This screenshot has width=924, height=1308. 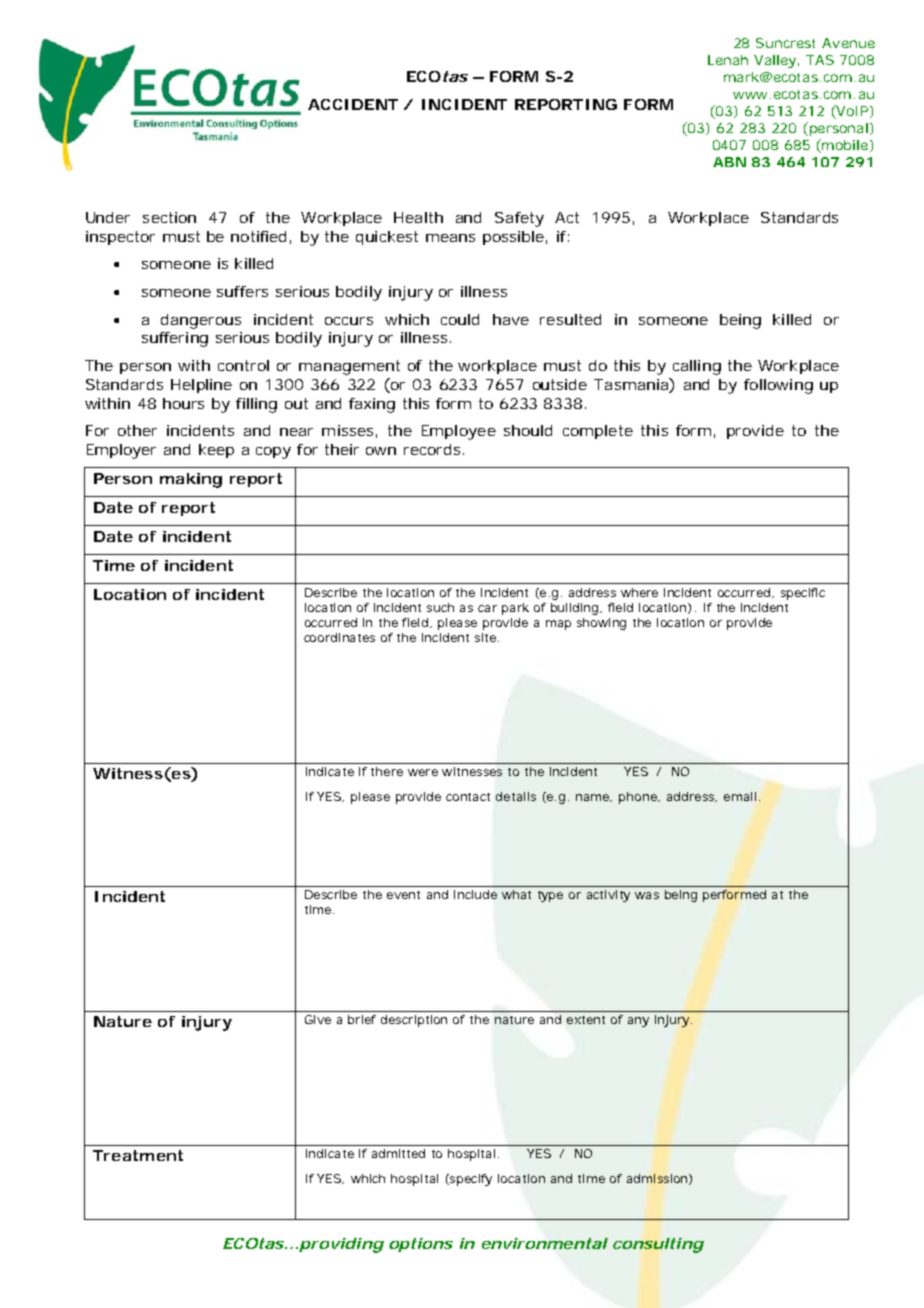 What do you see at coordinates (658, 1245) in the screenshot?
I see `consulting` at bounding box center [658, 1245].
